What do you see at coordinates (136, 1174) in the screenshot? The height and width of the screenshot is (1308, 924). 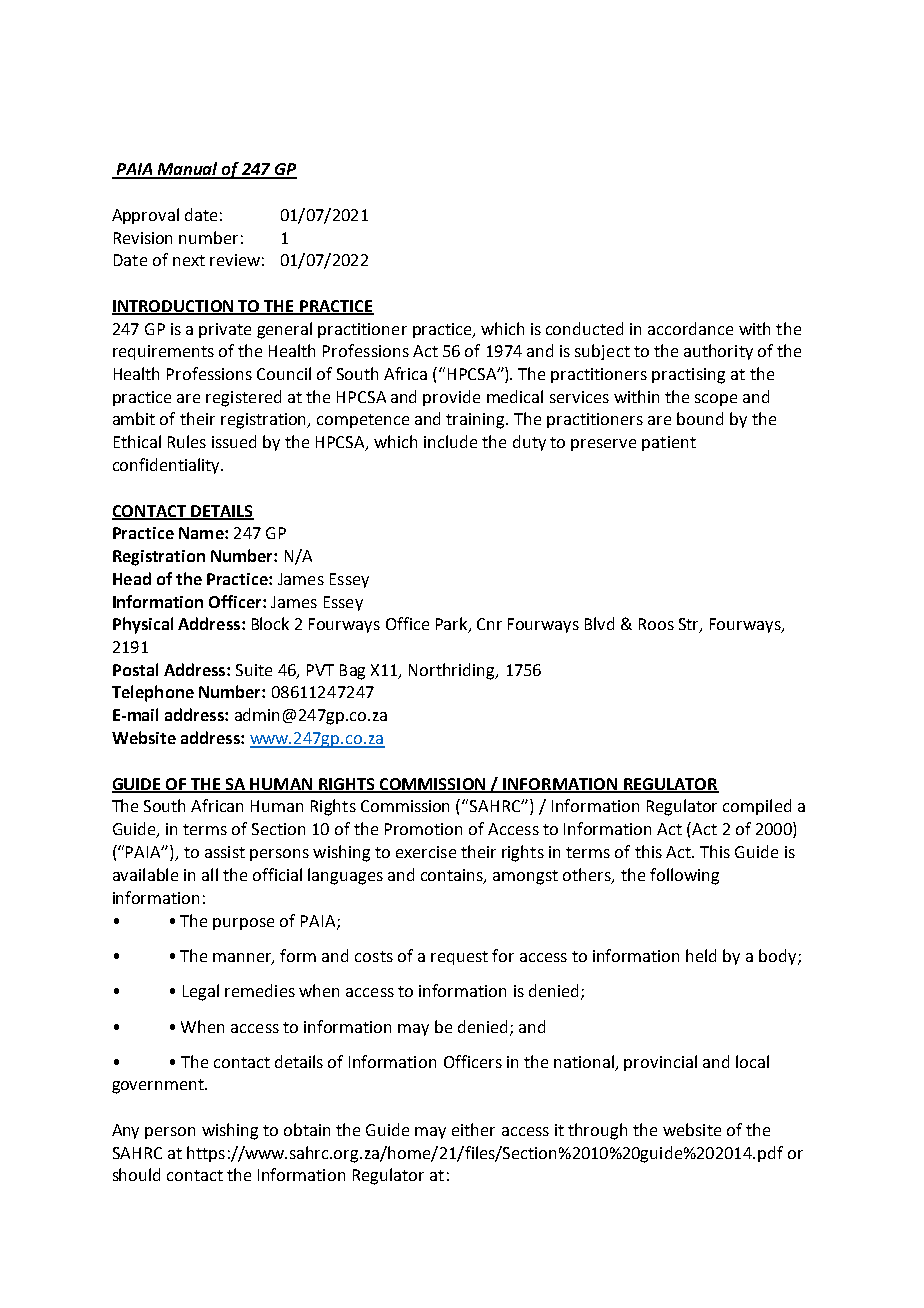 I see `should` at bounding box center [136, 1174].
